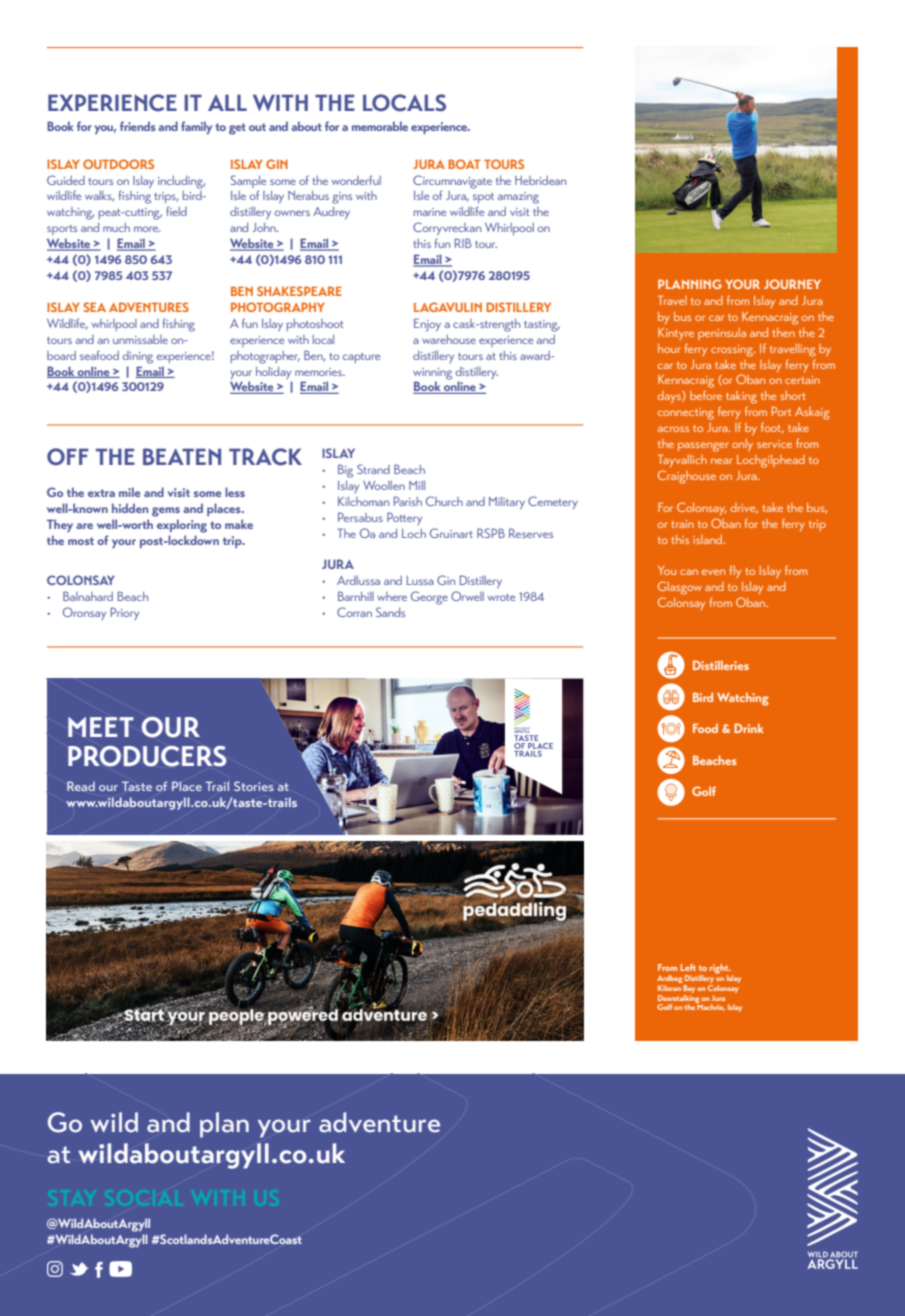 This screenshot has width=905, height=1316. What do you see at coordinates (118, 164) in the screenshot?
I see `OUTDOORS` at bounding box center [118, 164].
